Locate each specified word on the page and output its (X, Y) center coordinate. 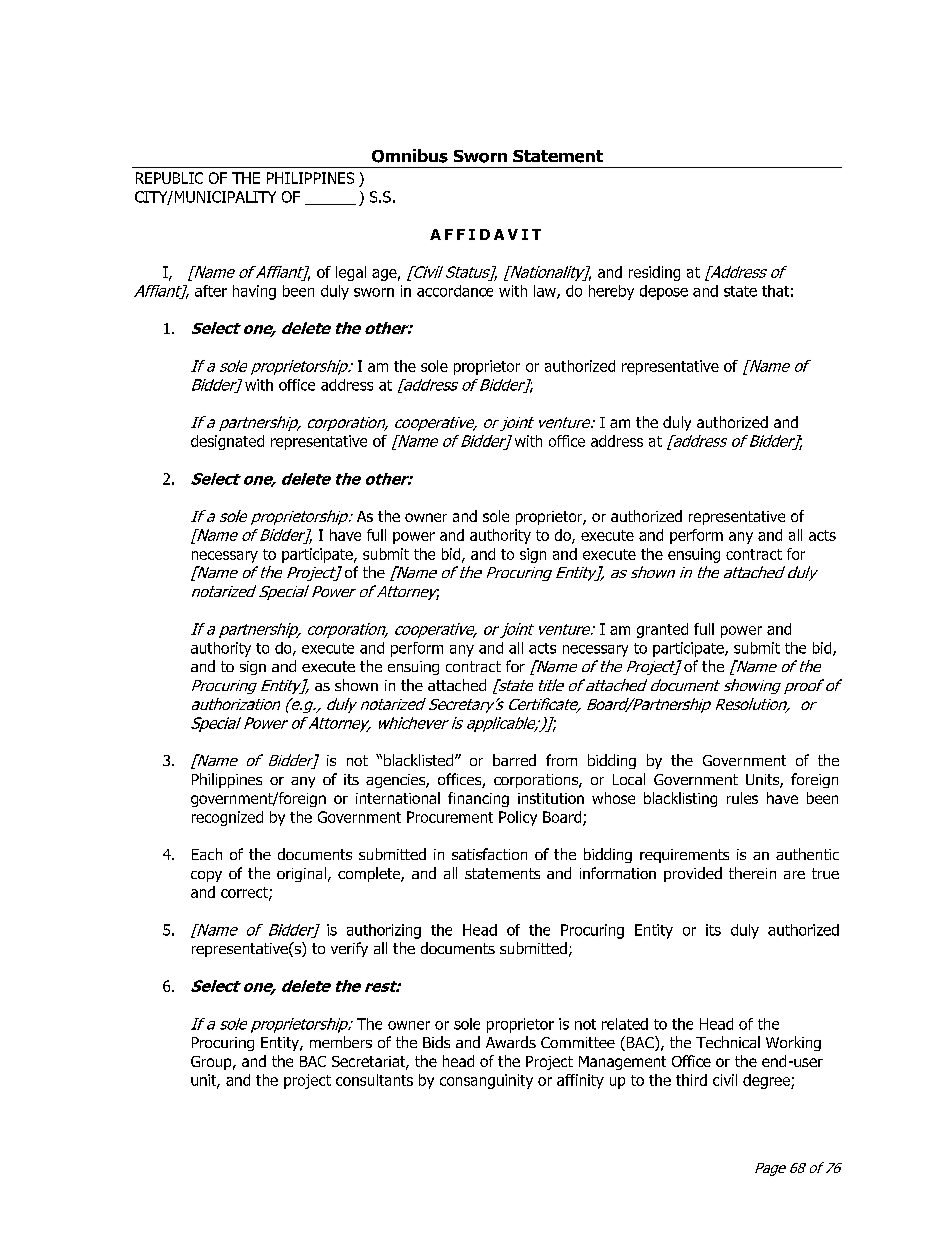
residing (654, 273)
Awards (511, 1042)
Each (207, 854)
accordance (455, 291)
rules (742, 798)
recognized (227, 818)
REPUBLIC (169, 178)
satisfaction (489, 854)
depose (664, 292)
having (254, 292)
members (341, 1042)
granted (662, 630)
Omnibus (410, 156)
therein (752, 873)
